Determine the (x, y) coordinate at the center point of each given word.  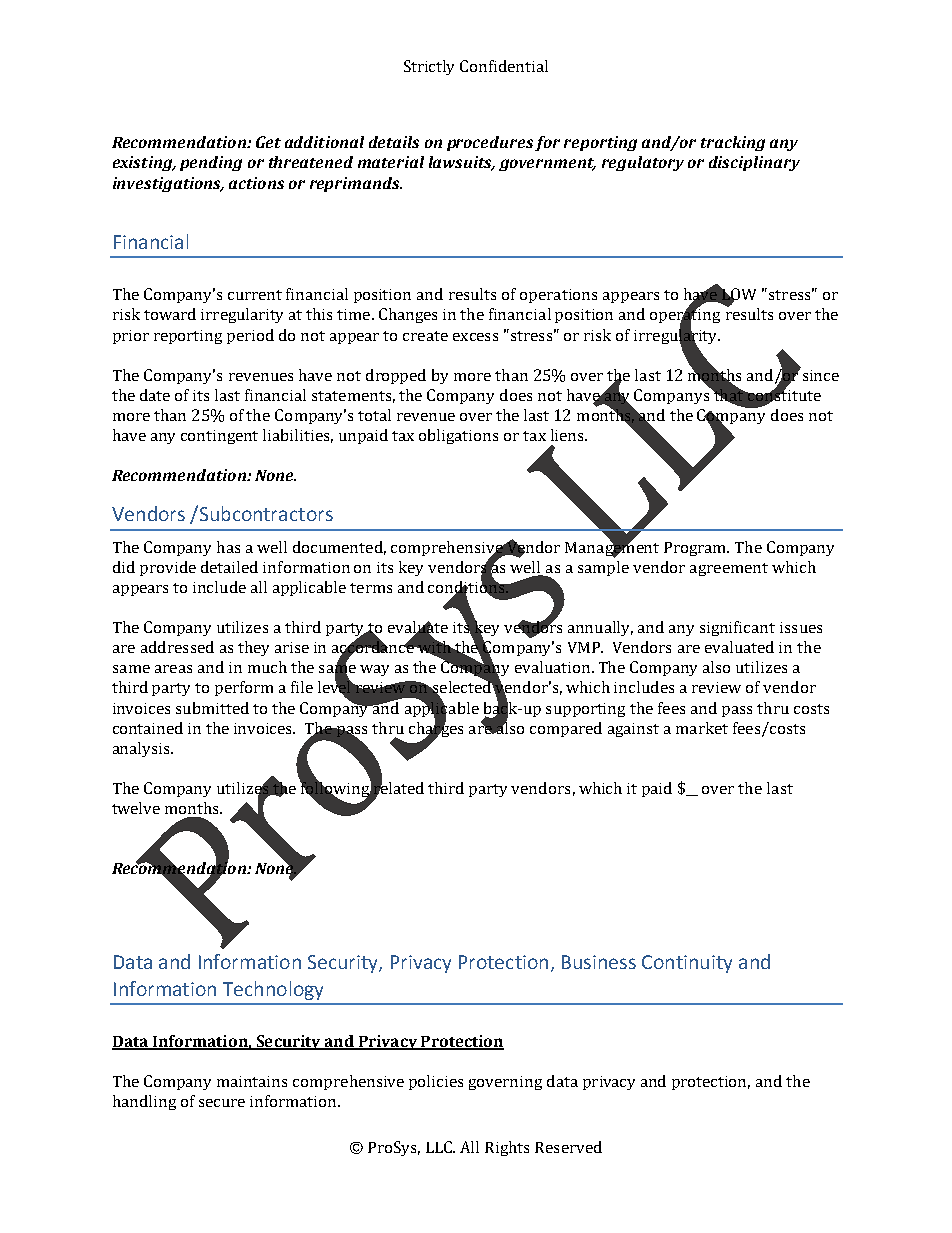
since (821, 375)
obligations (458, 436)
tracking (733, 143)
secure (222, 1103)
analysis (143, 749)
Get (268, 142)
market (702, 728)
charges (436, 729)
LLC (440, 1147)
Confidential (504, 66)
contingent (219, 437)
